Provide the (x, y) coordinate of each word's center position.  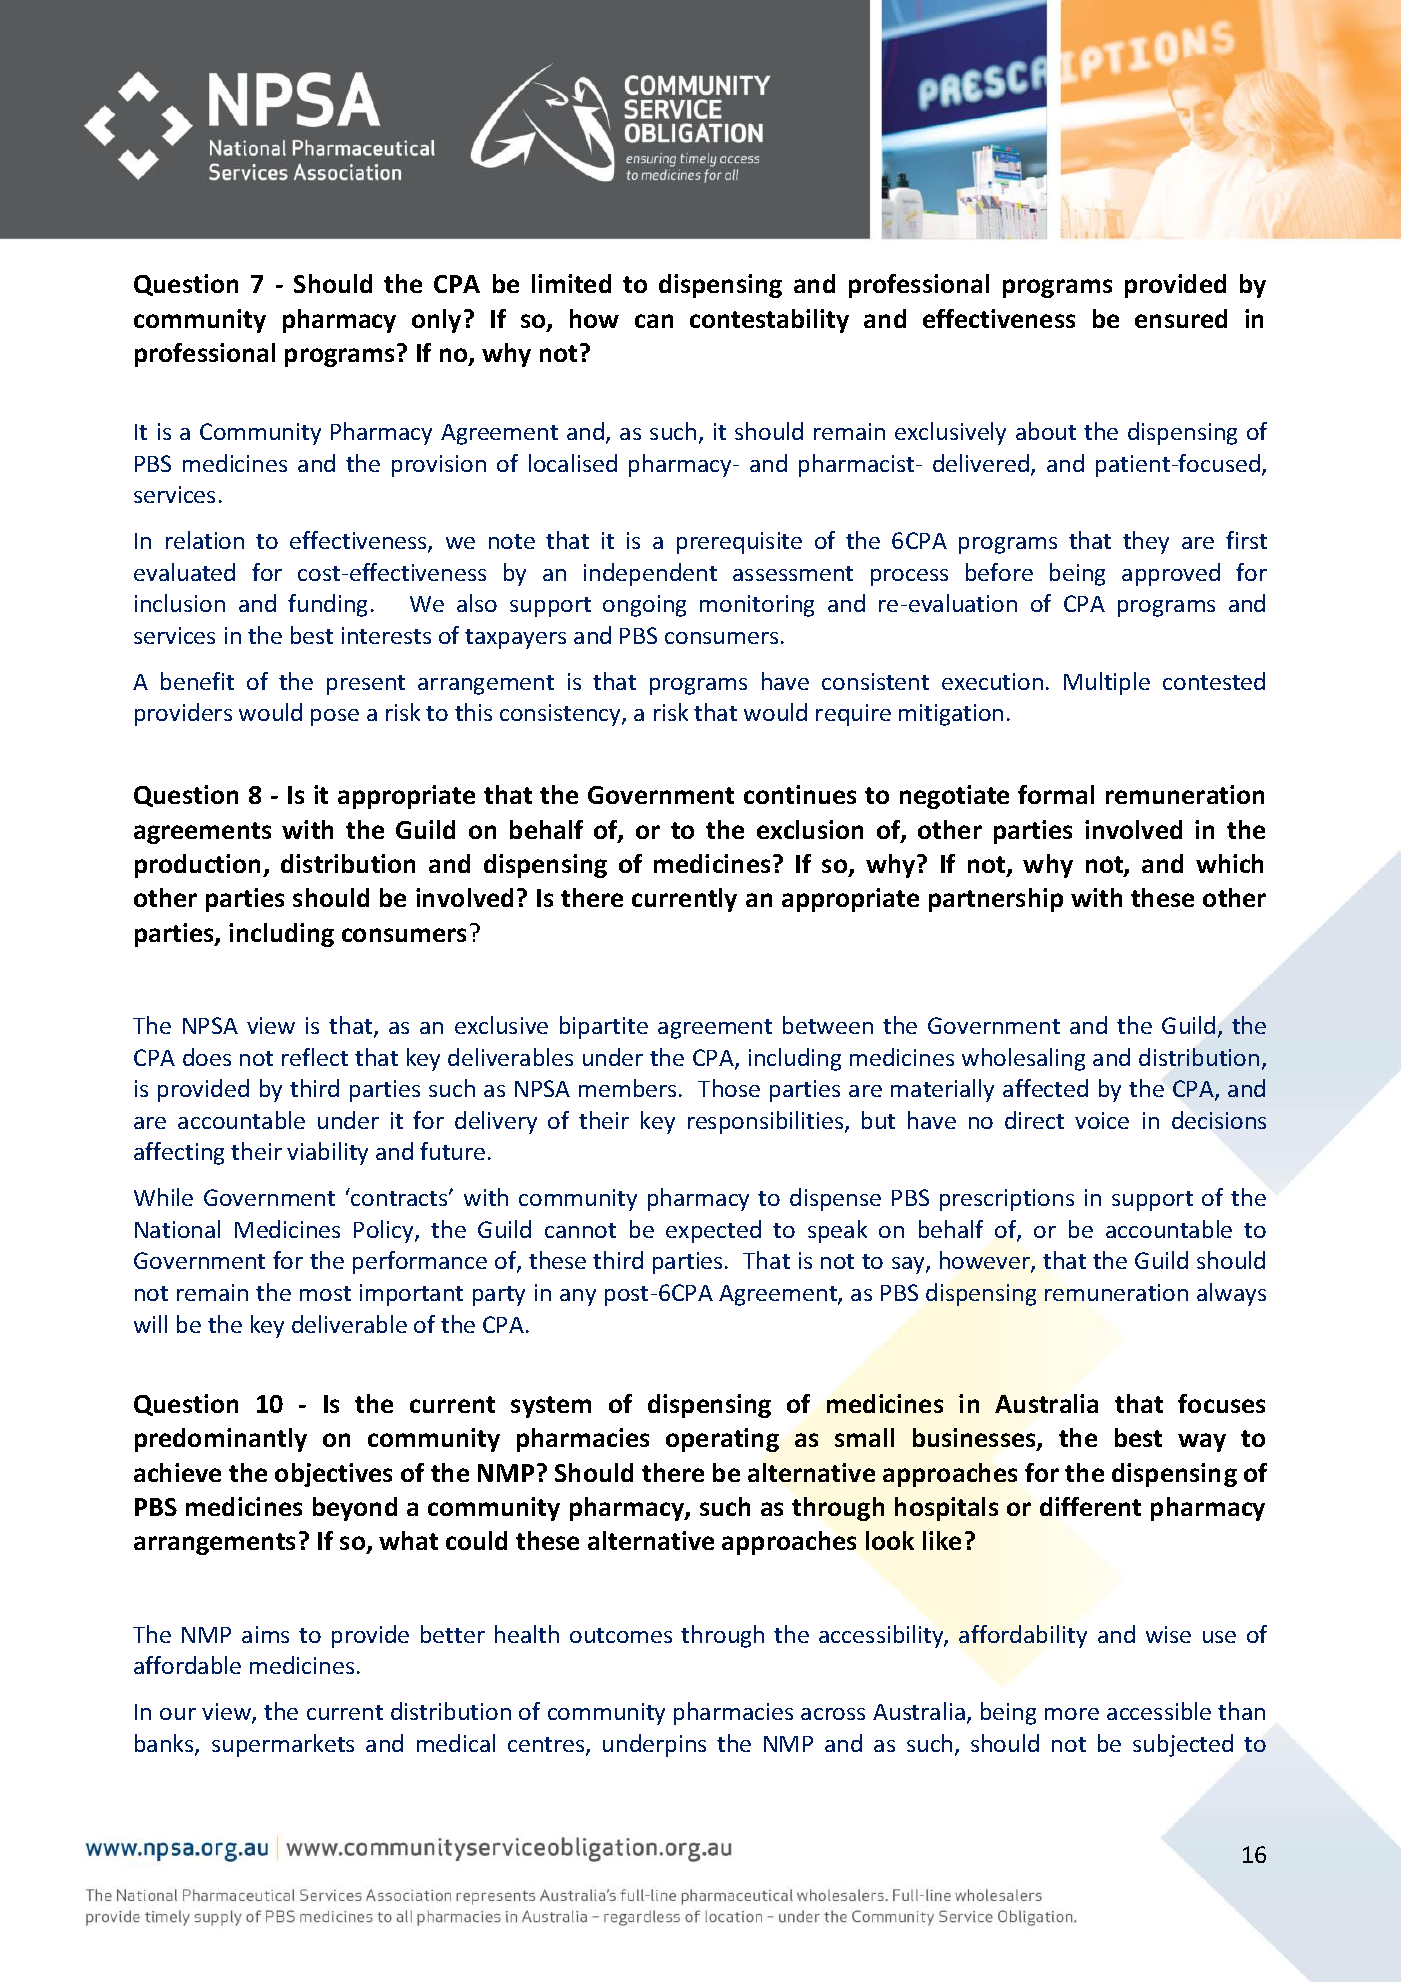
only (438, 321)
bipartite (604, 1027)
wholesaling (1023, 1059)
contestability (769, 321)
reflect (315, 1057)
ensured (1181, 318)
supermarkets (283, 1745)
